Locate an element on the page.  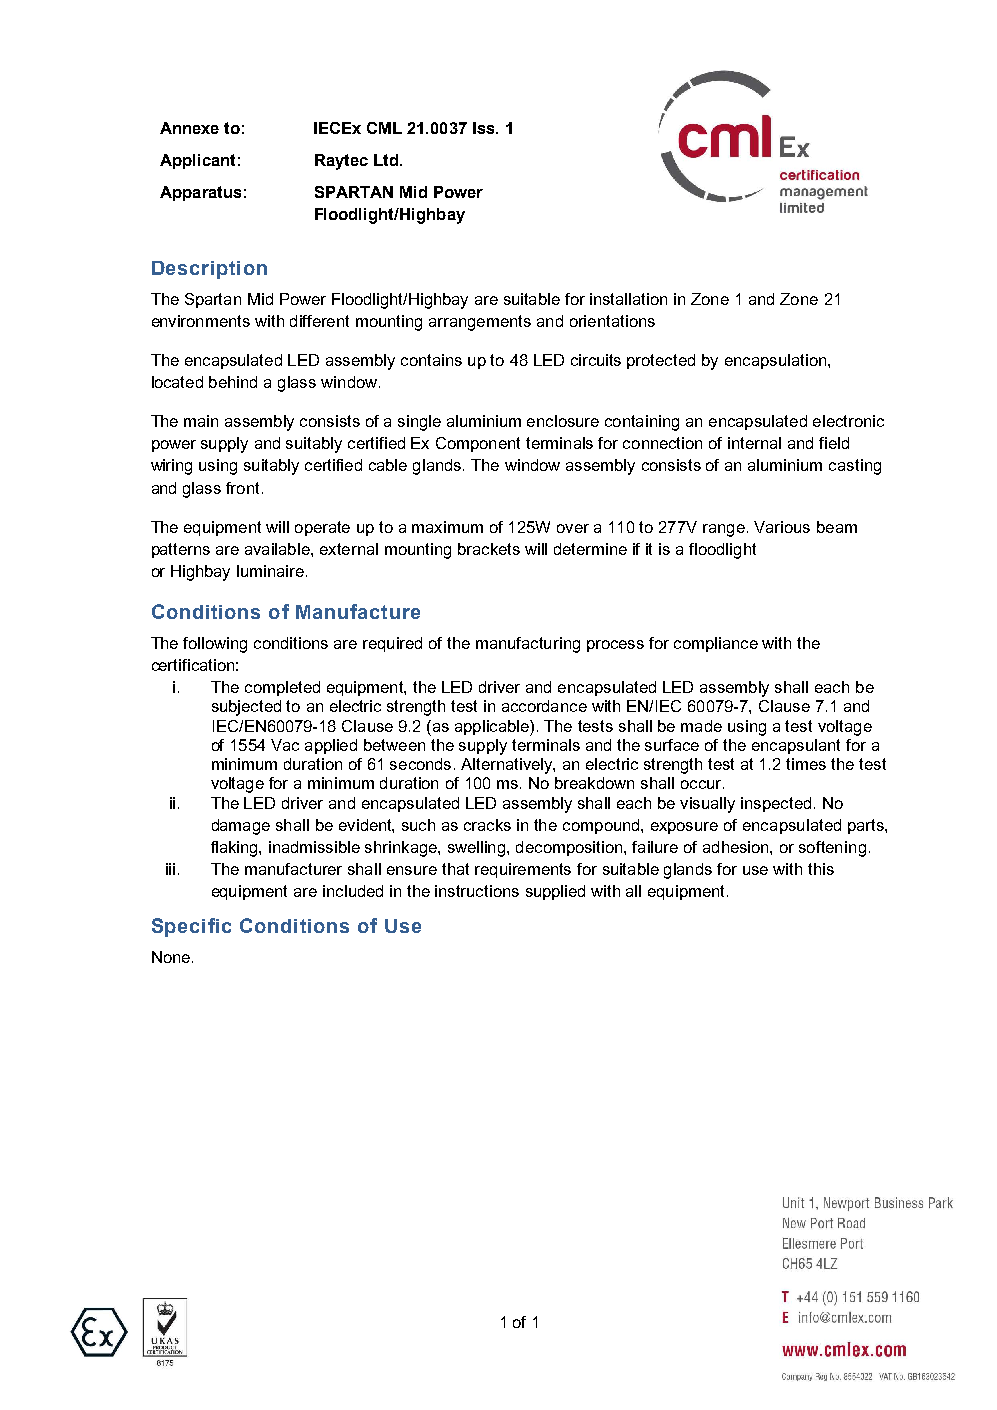
Various is located at coordinates (782, 527).
